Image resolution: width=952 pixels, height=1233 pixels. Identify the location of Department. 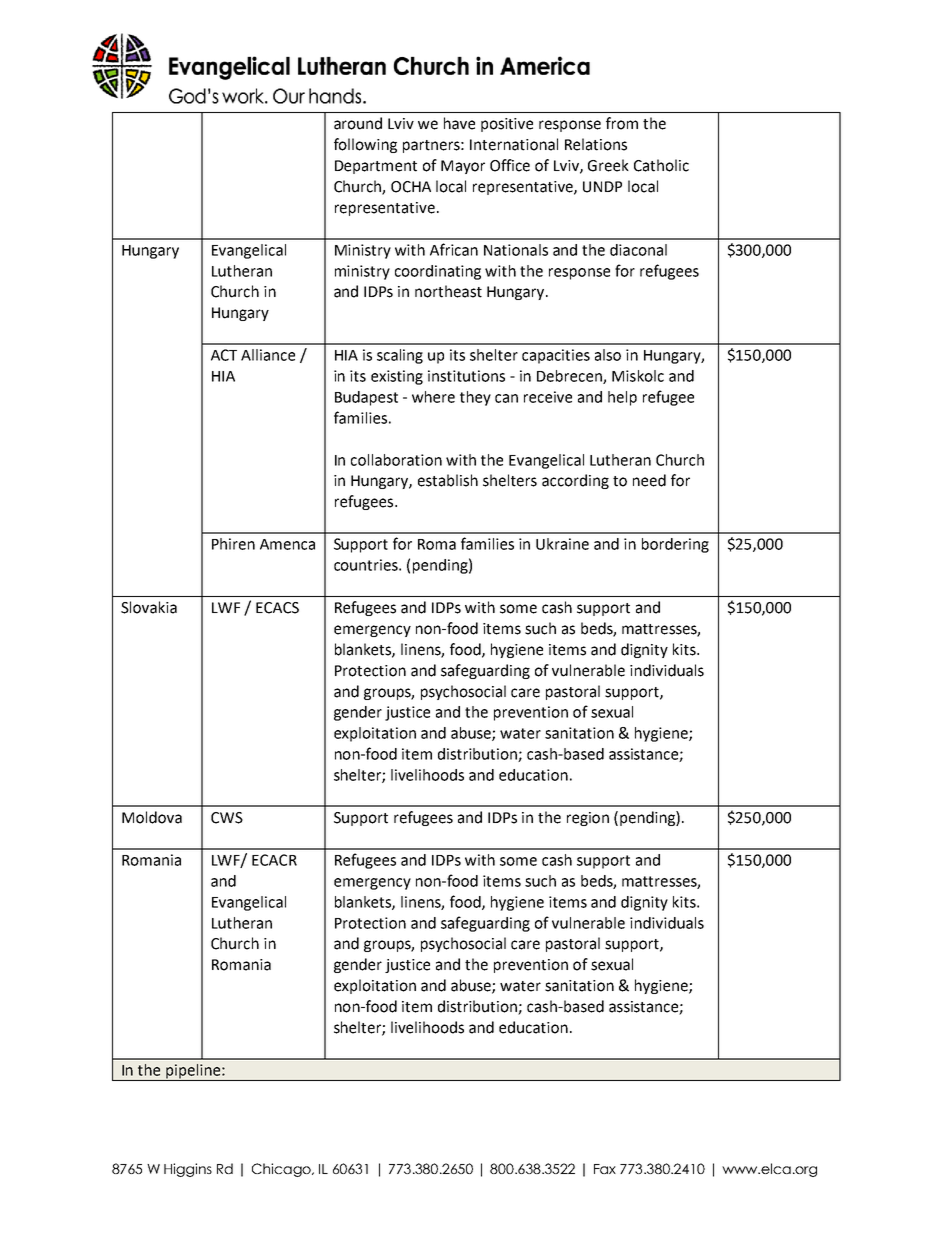
(376, 167).
